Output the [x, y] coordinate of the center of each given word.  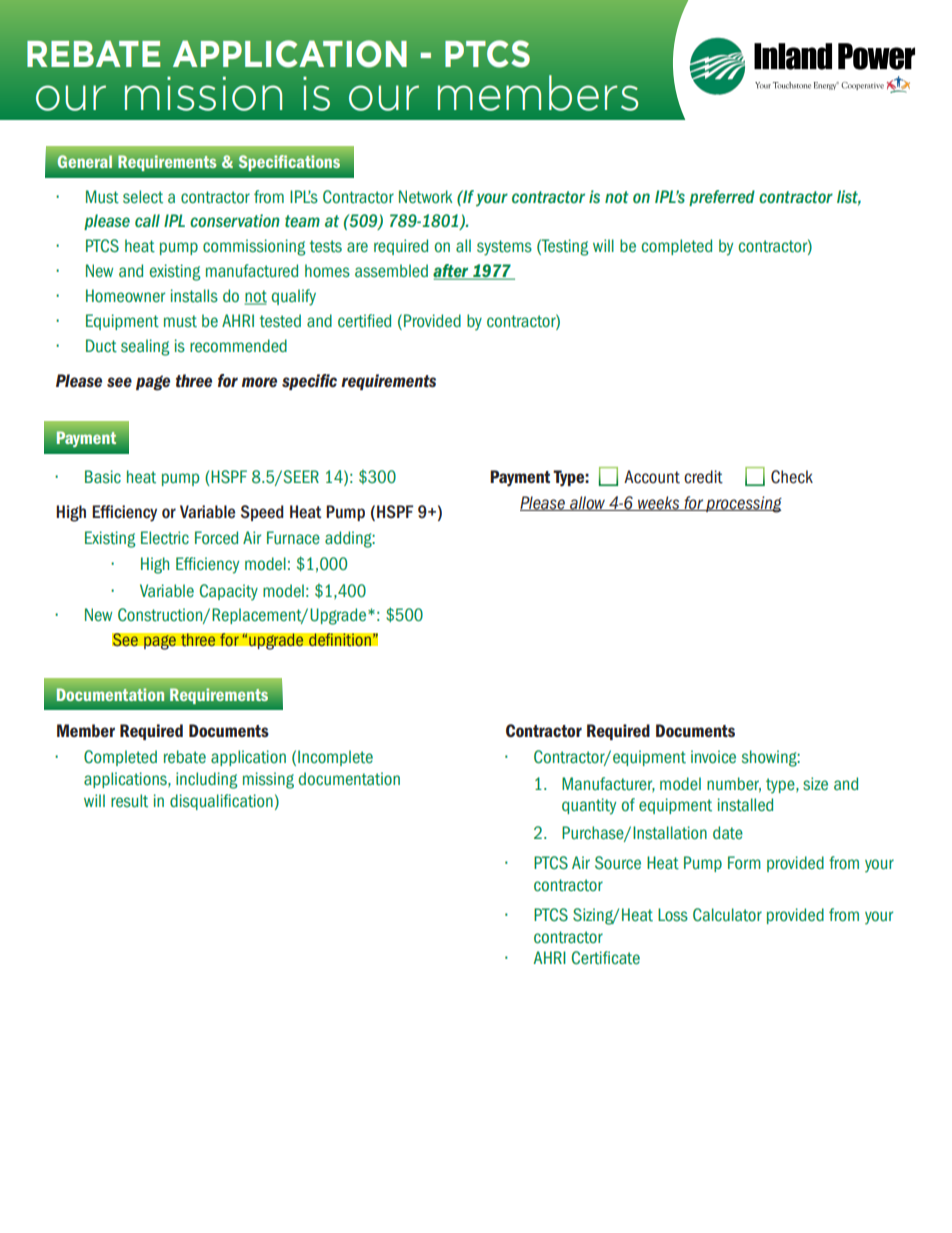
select [143, 197]
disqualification [221, 802]
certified [364, 321]
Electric [165, 538]
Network [426, 197]
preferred [722, 198]
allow [588, 503]
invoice [713, 756]
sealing [145, 347]
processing [743, 504]
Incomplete [335, 758]
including [206, 780]
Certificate [606, 958]
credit [703, 477]
